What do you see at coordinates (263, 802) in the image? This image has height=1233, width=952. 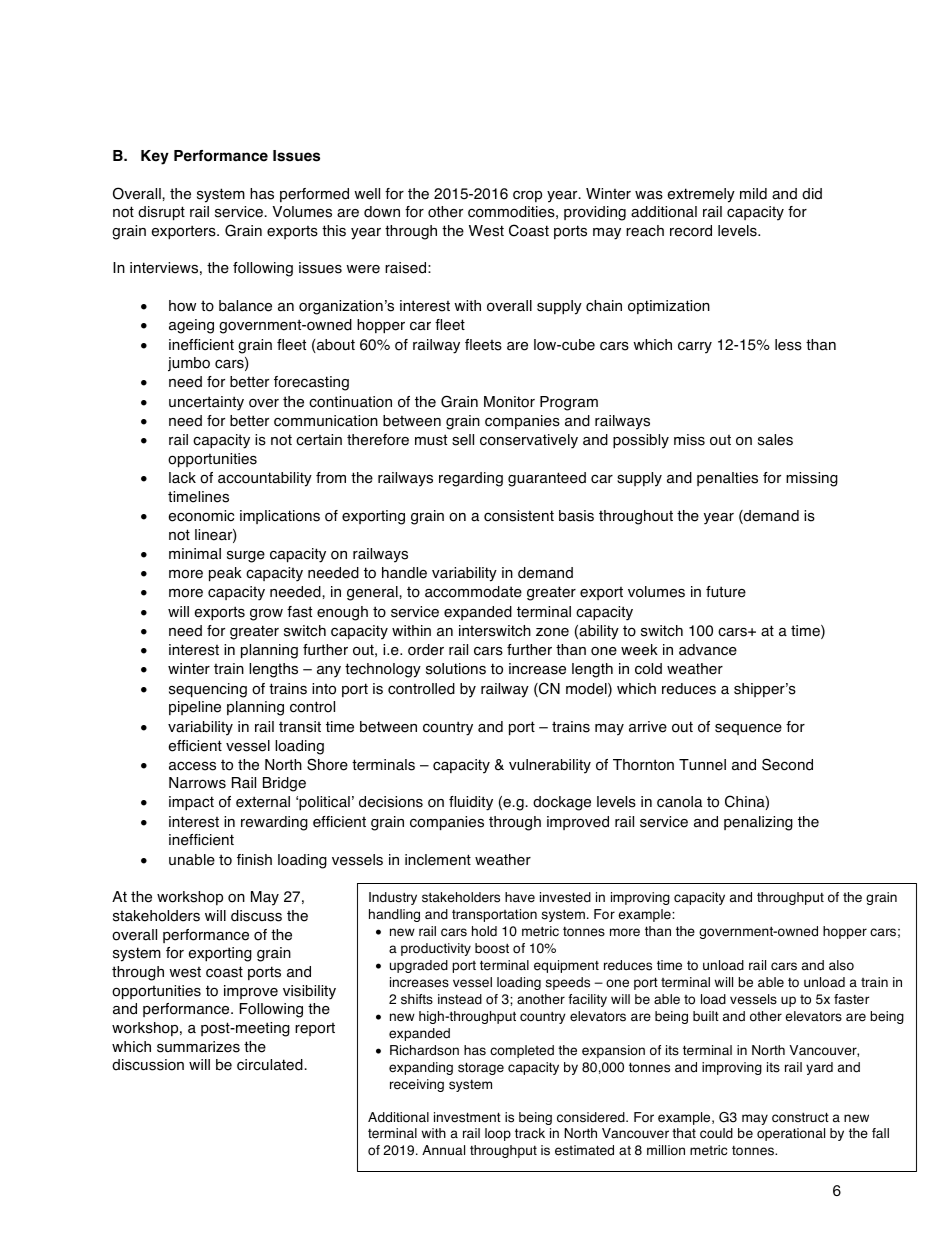 I see `external` at bounding box center [263, 802].
